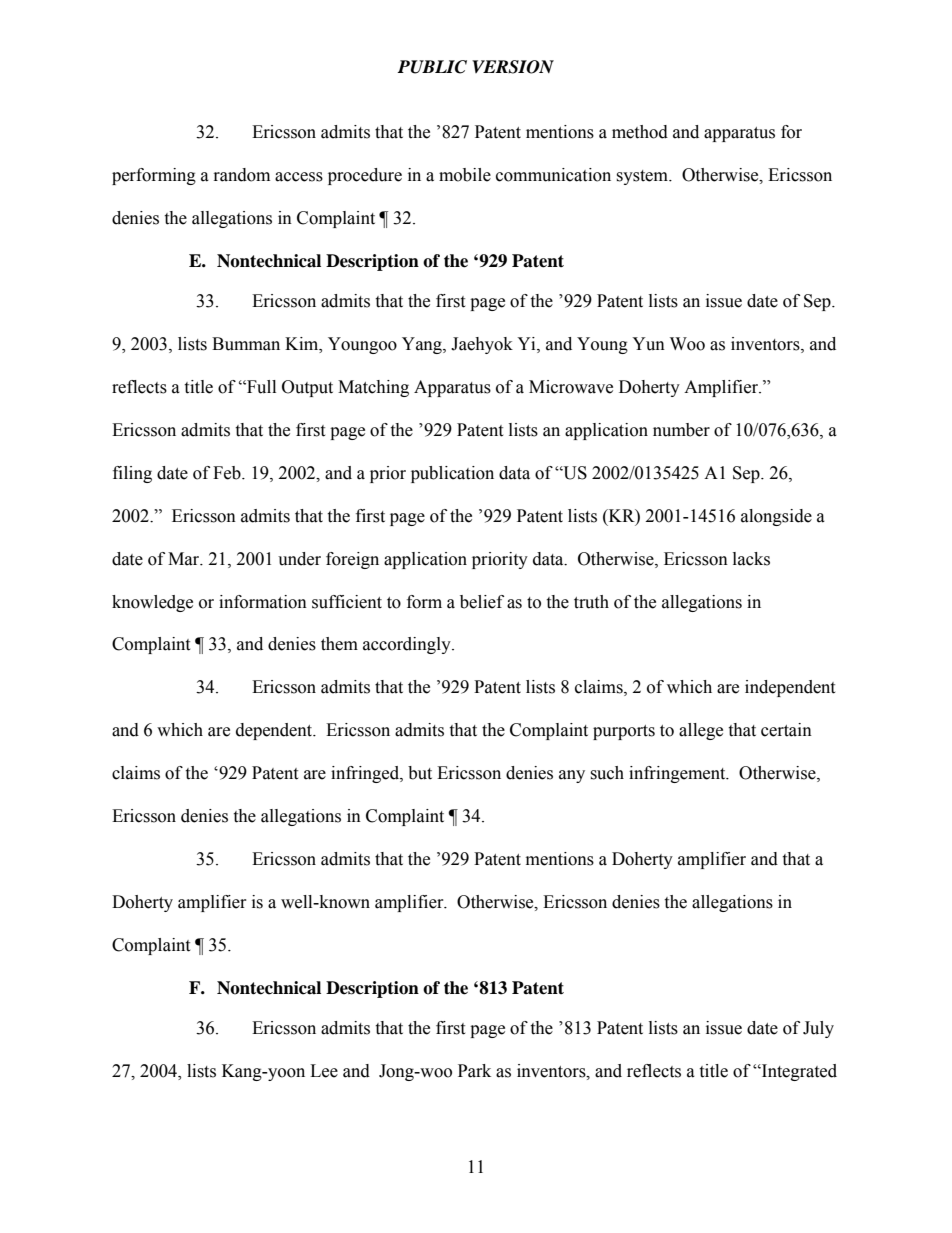 This screenshot has width=952, height=1233. I want to click on Mar, so click(185, 559).
